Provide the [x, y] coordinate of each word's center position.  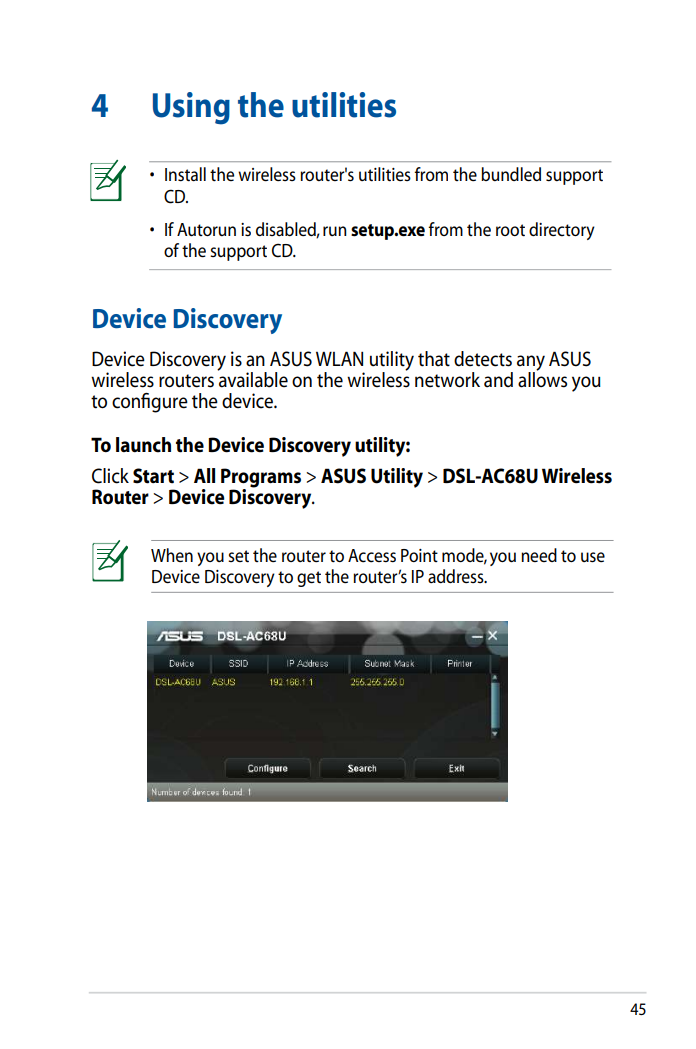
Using [191, 108]
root [510, 230]
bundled [511, 174]
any [531, 364]
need [539, 555]
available [253, 379]
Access [372, 556]
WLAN [339, 358]
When [172, 555]
